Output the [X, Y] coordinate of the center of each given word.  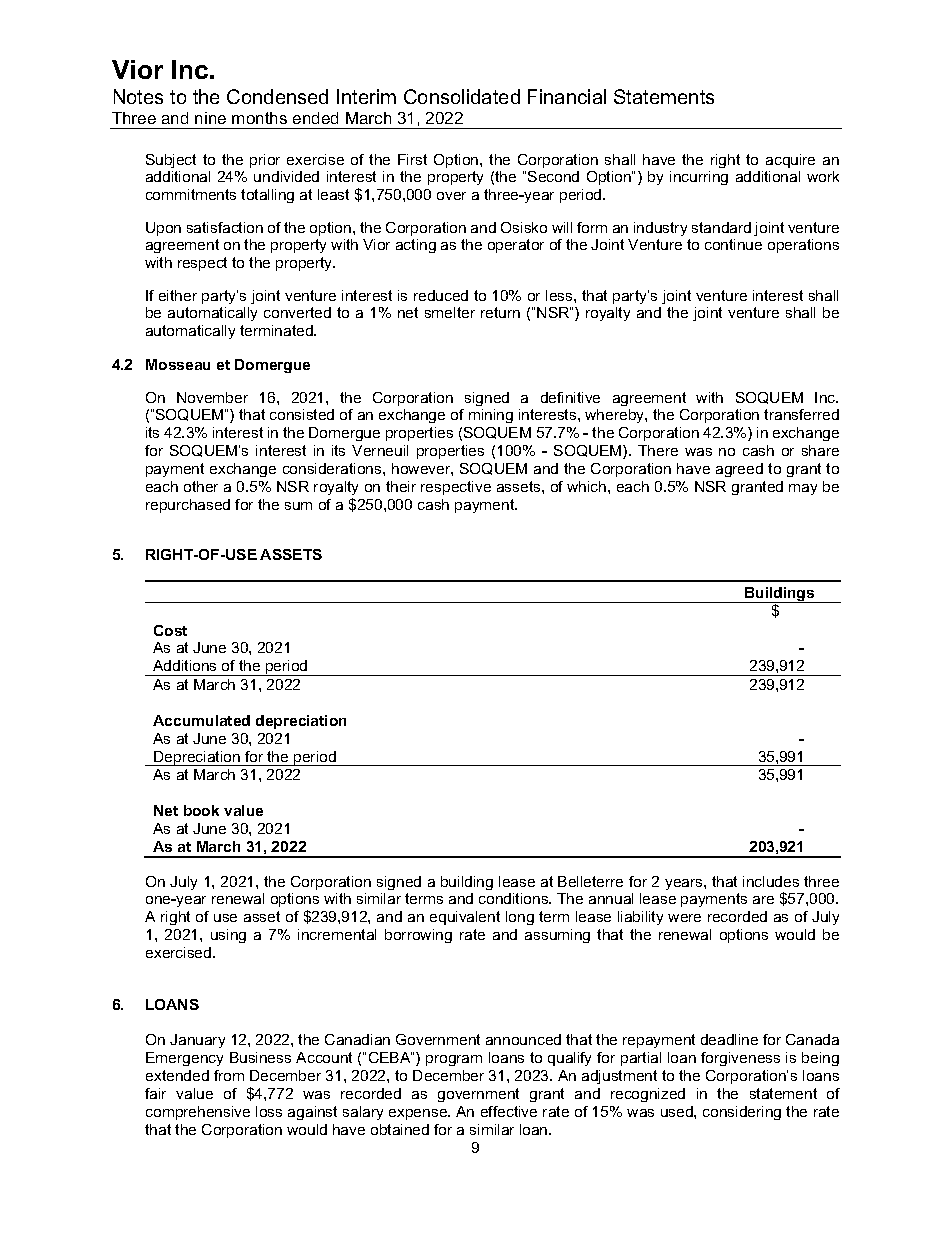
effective [509, 1111]
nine [210, 118]
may [803, 489]
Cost [170, 630]
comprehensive [198, 1113]
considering [742, 1113]
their [401, 486]
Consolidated [462, 96]
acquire [790, 161]
